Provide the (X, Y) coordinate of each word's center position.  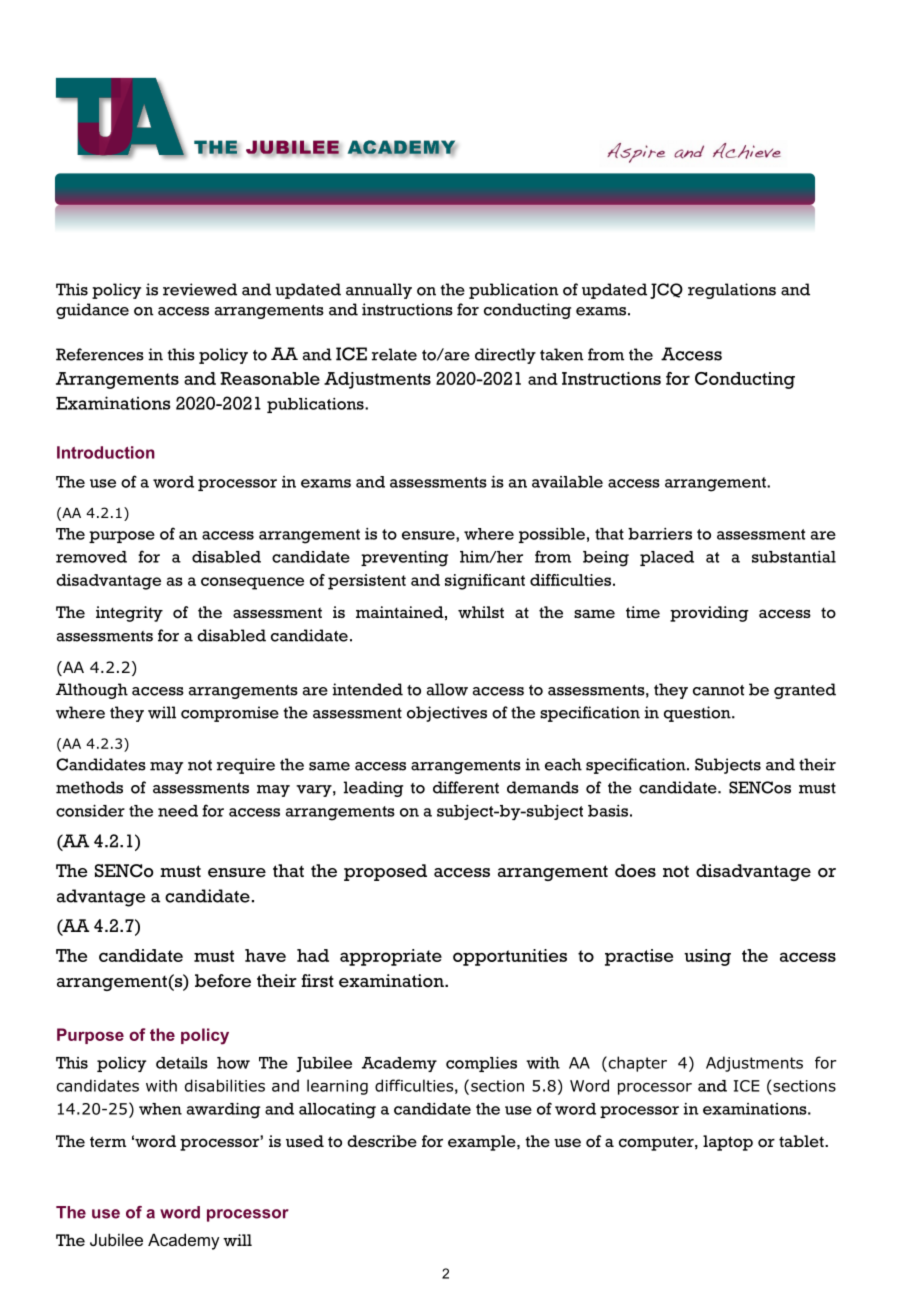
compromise (230, 714)
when (160, 1109)
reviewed (200, 289)
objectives (447, 714)
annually (379, 291)
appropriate (391, 957)
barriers (660, 534)
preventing (404, 558)
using (707, 957)
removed (91, 557)
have (265, 955)
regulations (732, 291)
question (698, 714)
